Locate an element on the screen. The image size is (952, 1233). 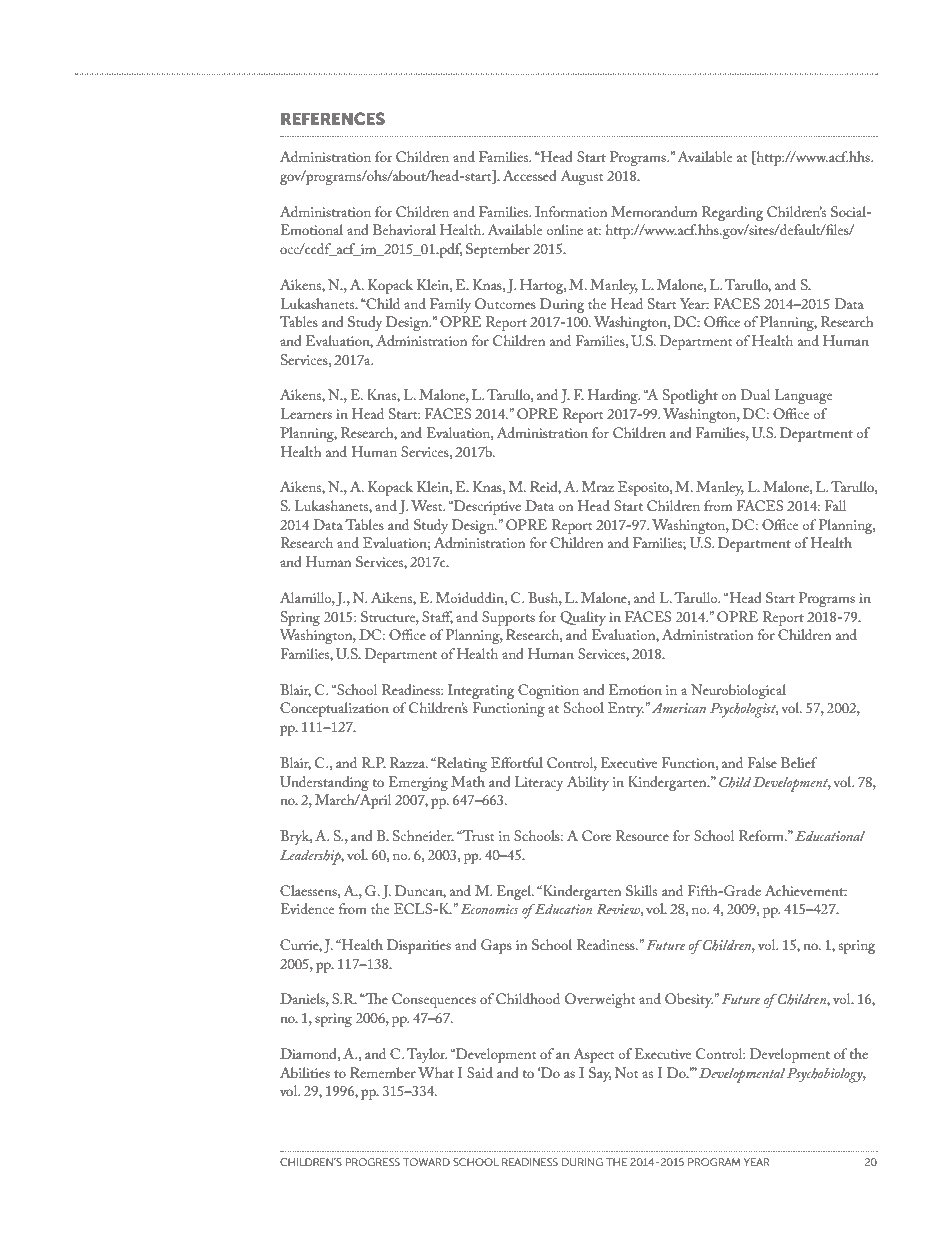
Neurobiological is located at coordinates (738, 691).
